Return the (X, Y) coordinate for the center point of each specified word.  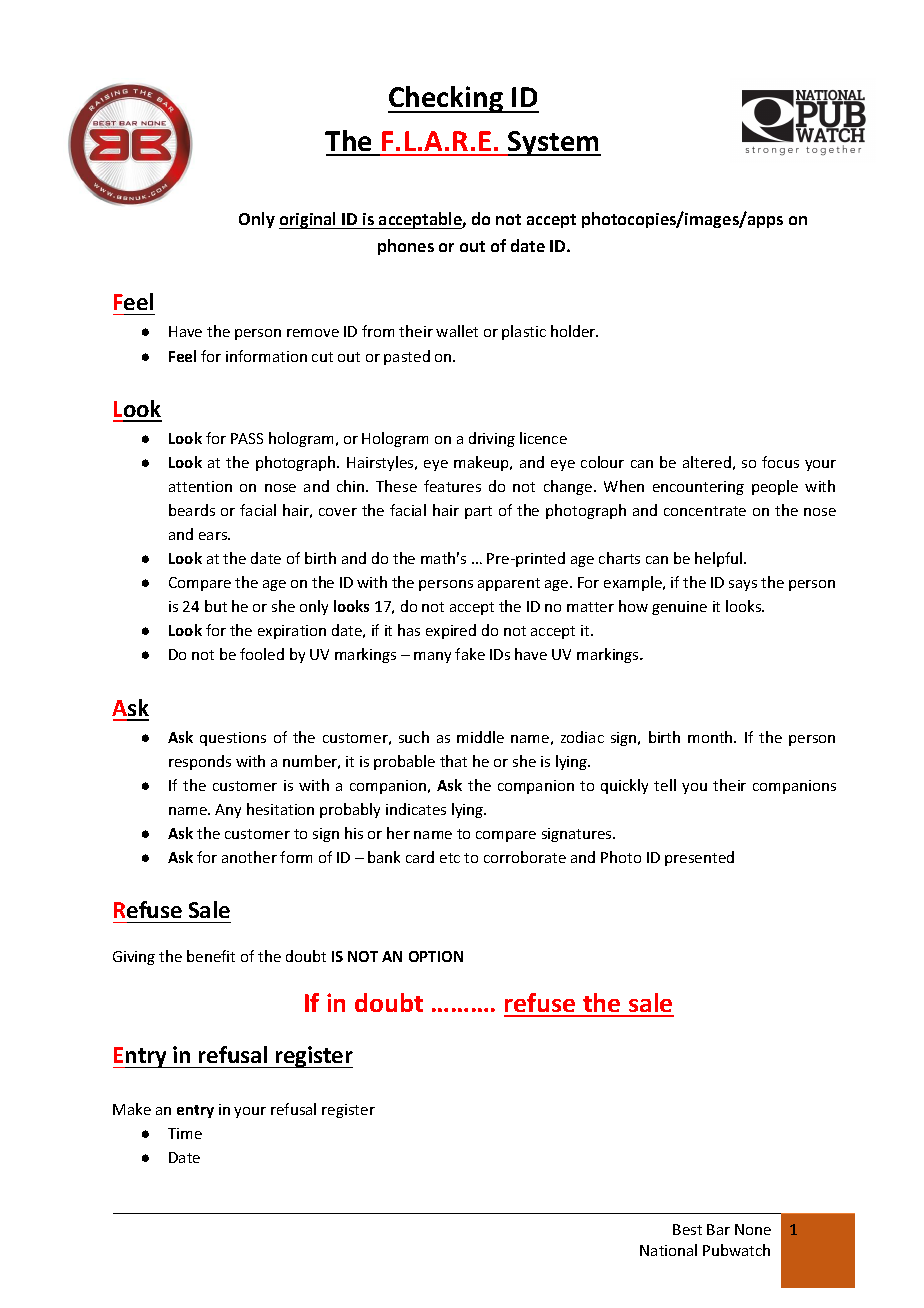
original (309, 220)
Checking (447, 99)
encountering (698, 488)
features (452, 486)
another (249, 857)
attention (200, 486)
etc (450, 858)
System (553, 143)
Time (185, 1133)
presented (699, 858)
